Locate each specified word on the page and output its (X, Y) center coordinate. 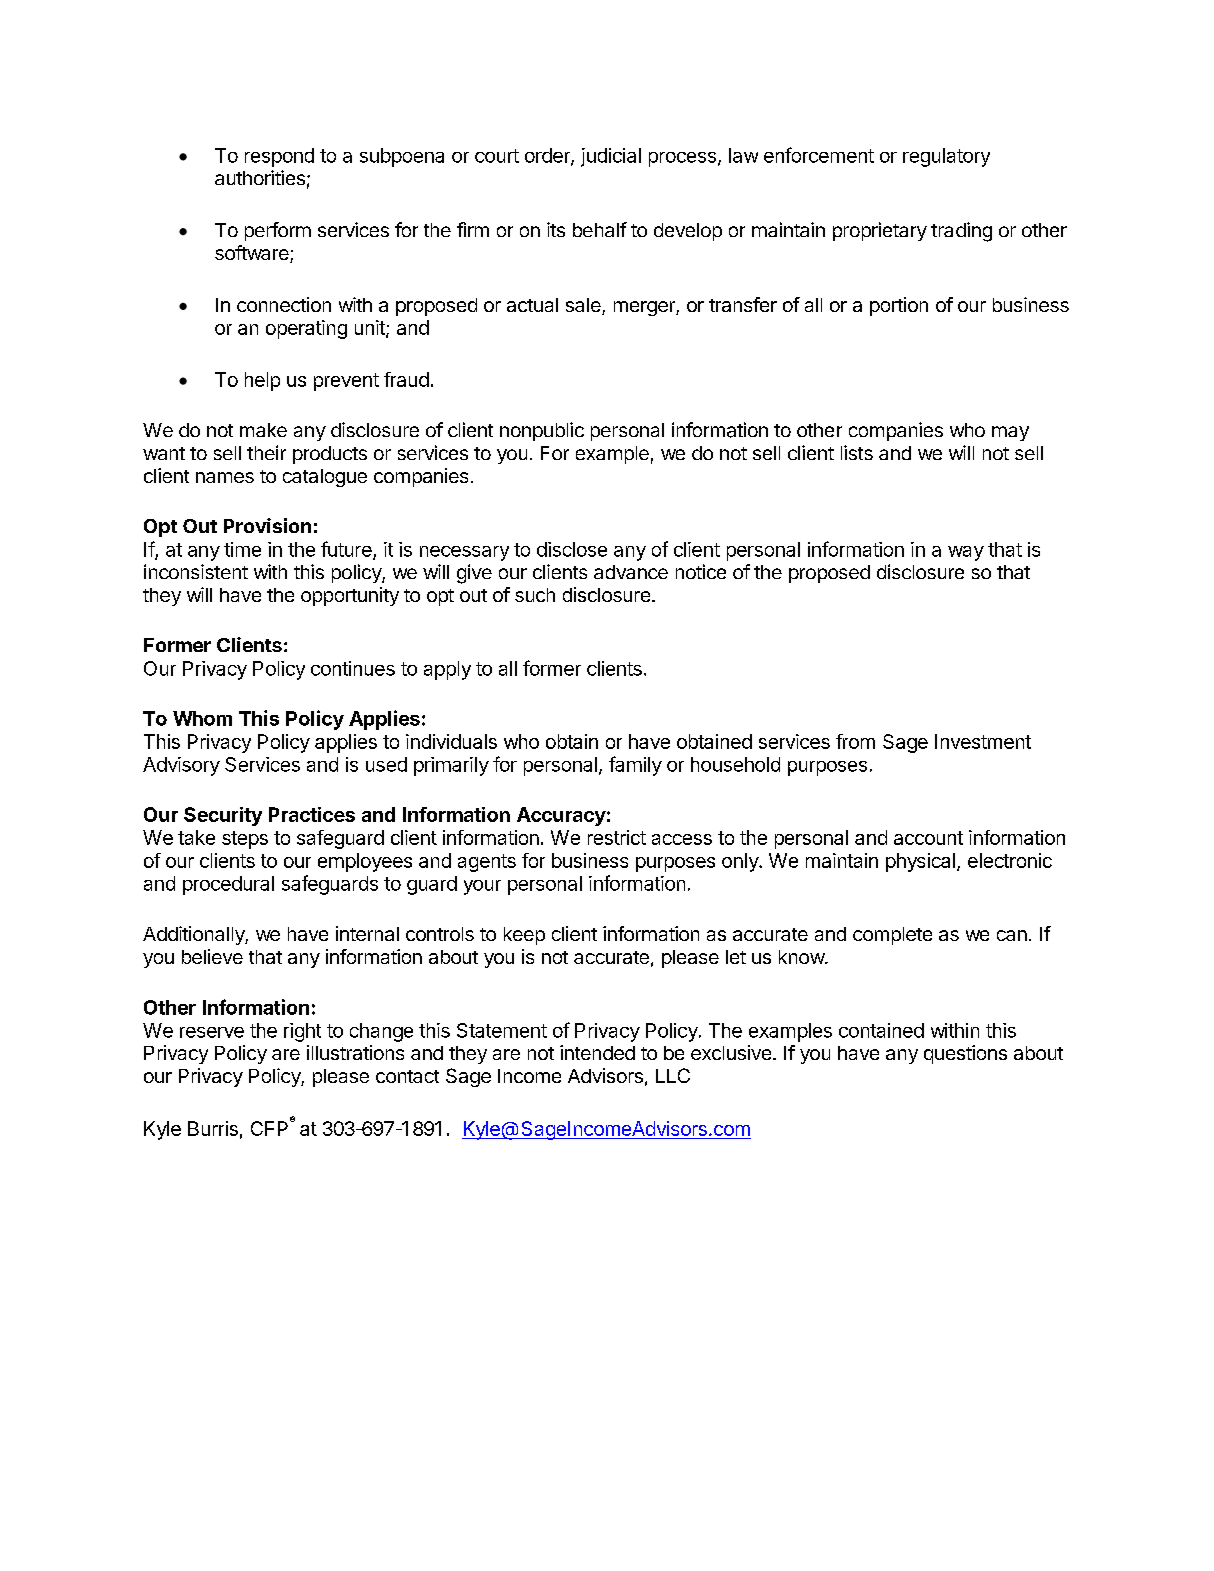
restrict (617, 837)
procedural (228, 885)
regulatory (946, 157)
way (966, 553)
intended (597, 1052)
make (263, 430)
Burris (213, 1128)
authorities (260, 177)
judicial (611, 157)
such (535, 595)
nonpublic (542, 431)
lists (857, 452)
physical (920, 862)
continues (353, 668)
